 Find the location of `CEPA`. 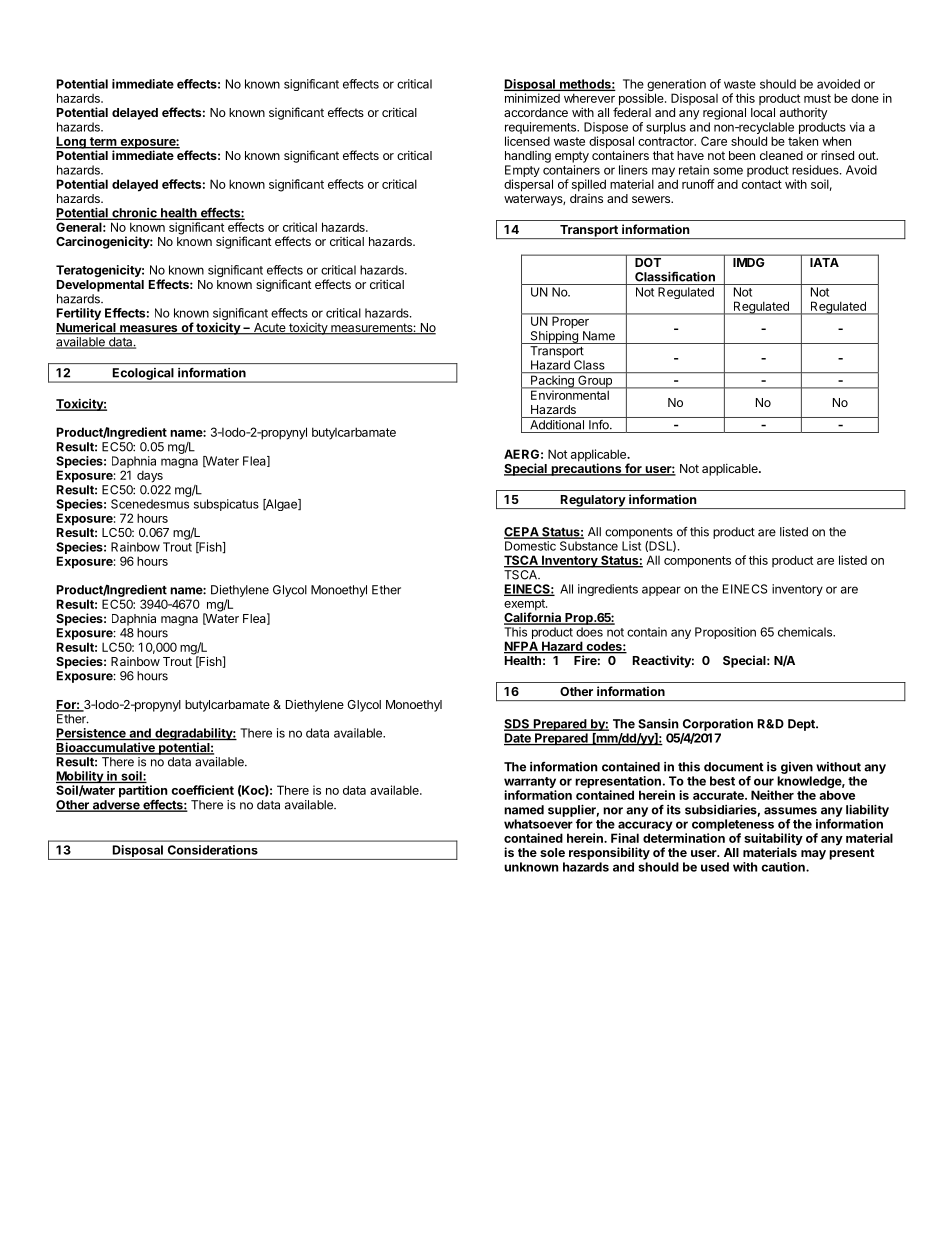

CEPA is located at coordinates (522, 533).
